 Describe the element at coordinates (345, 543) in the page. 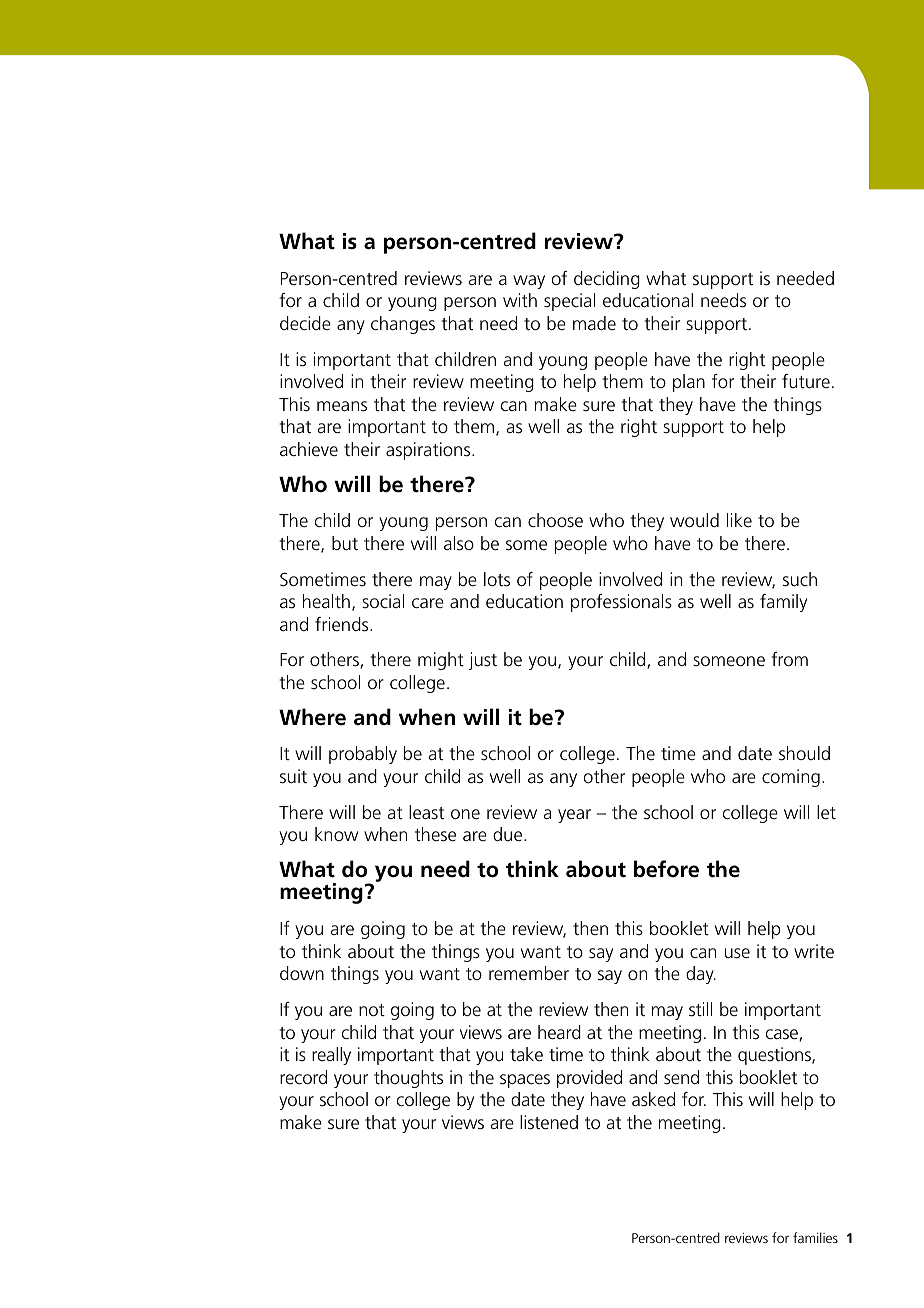

I see `but` at that location.
